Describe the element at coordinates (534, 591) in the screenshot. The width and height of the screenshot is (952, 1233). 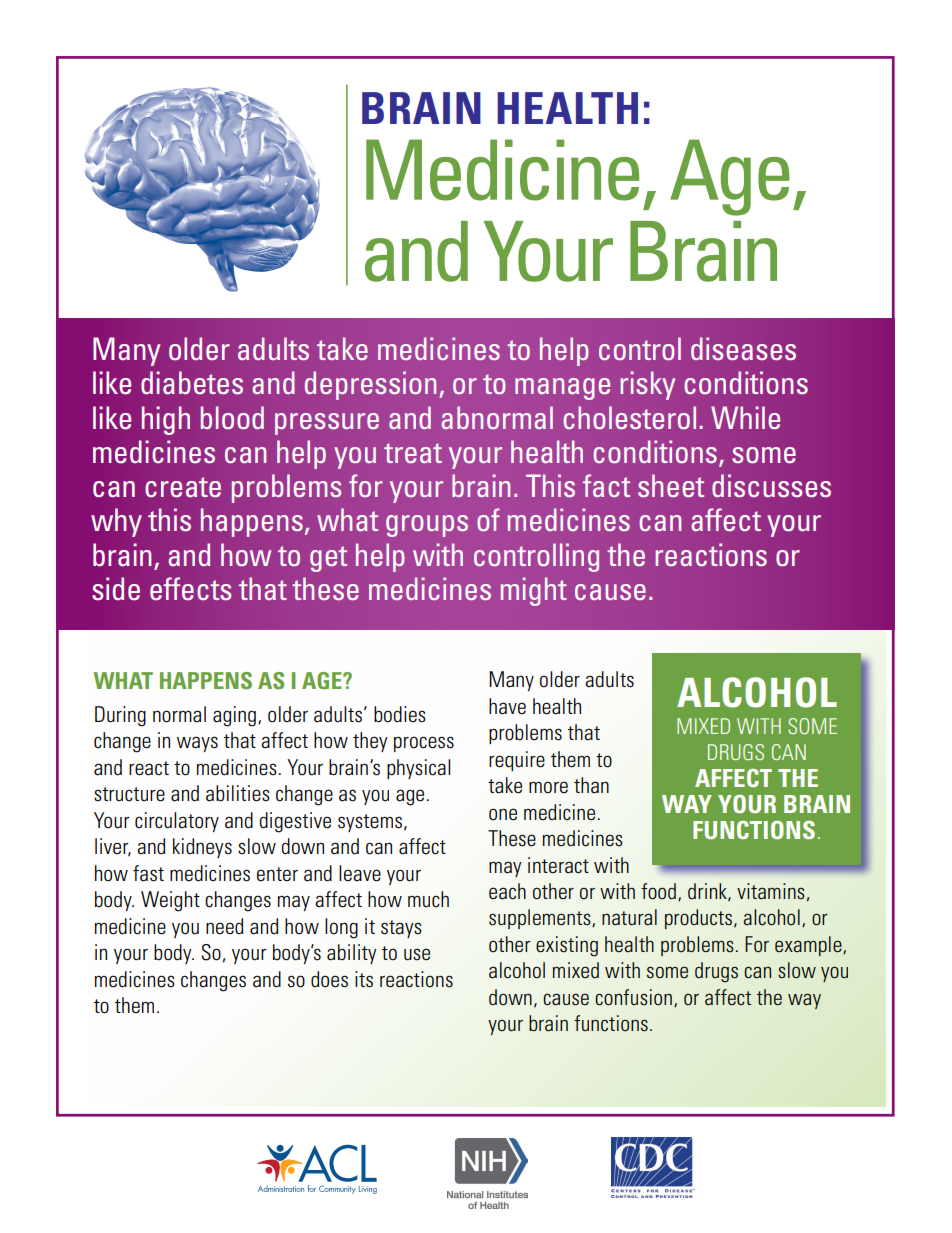
I see `might` at that location.
